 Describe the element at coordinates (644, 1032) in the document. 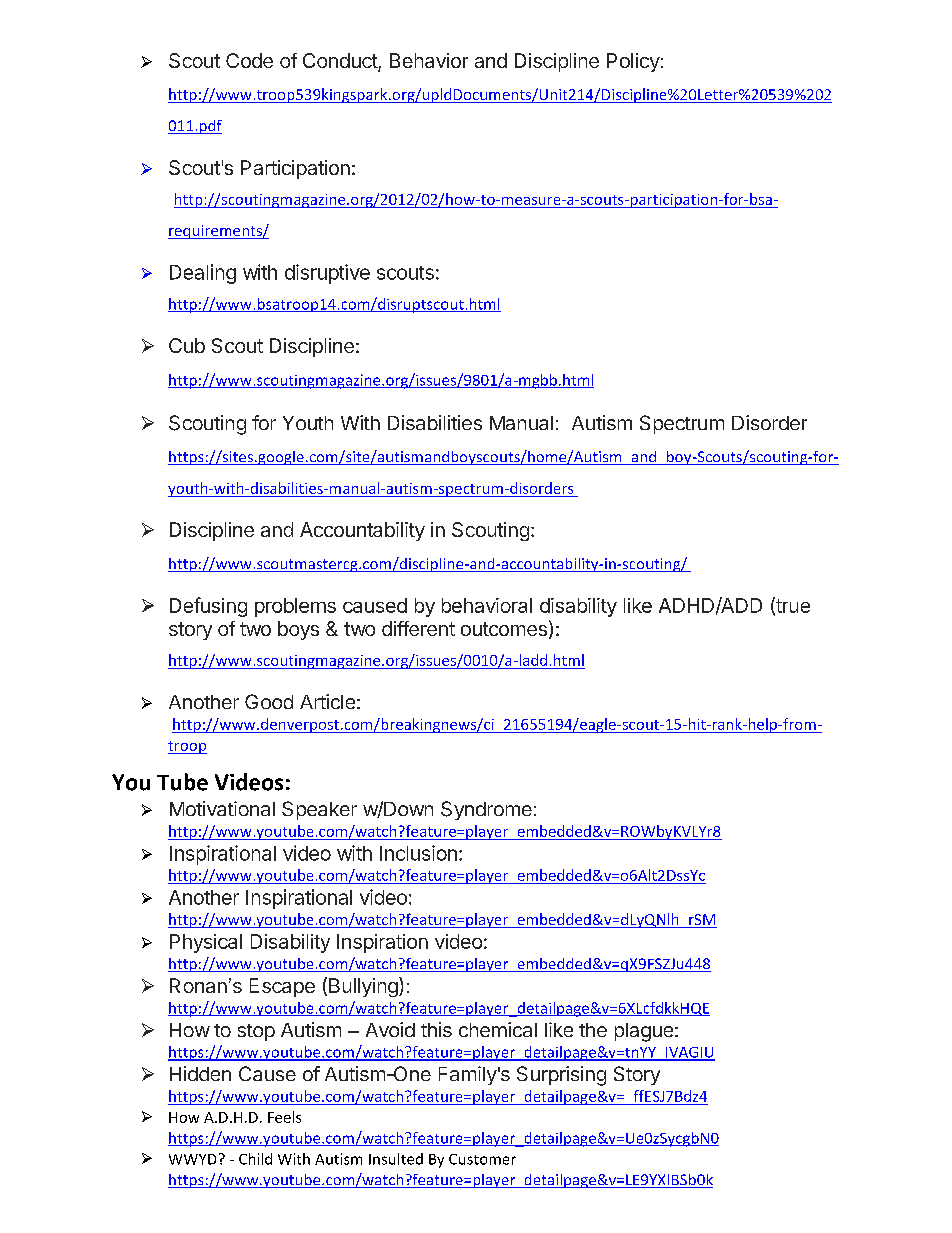

I see `plague` at that location.
